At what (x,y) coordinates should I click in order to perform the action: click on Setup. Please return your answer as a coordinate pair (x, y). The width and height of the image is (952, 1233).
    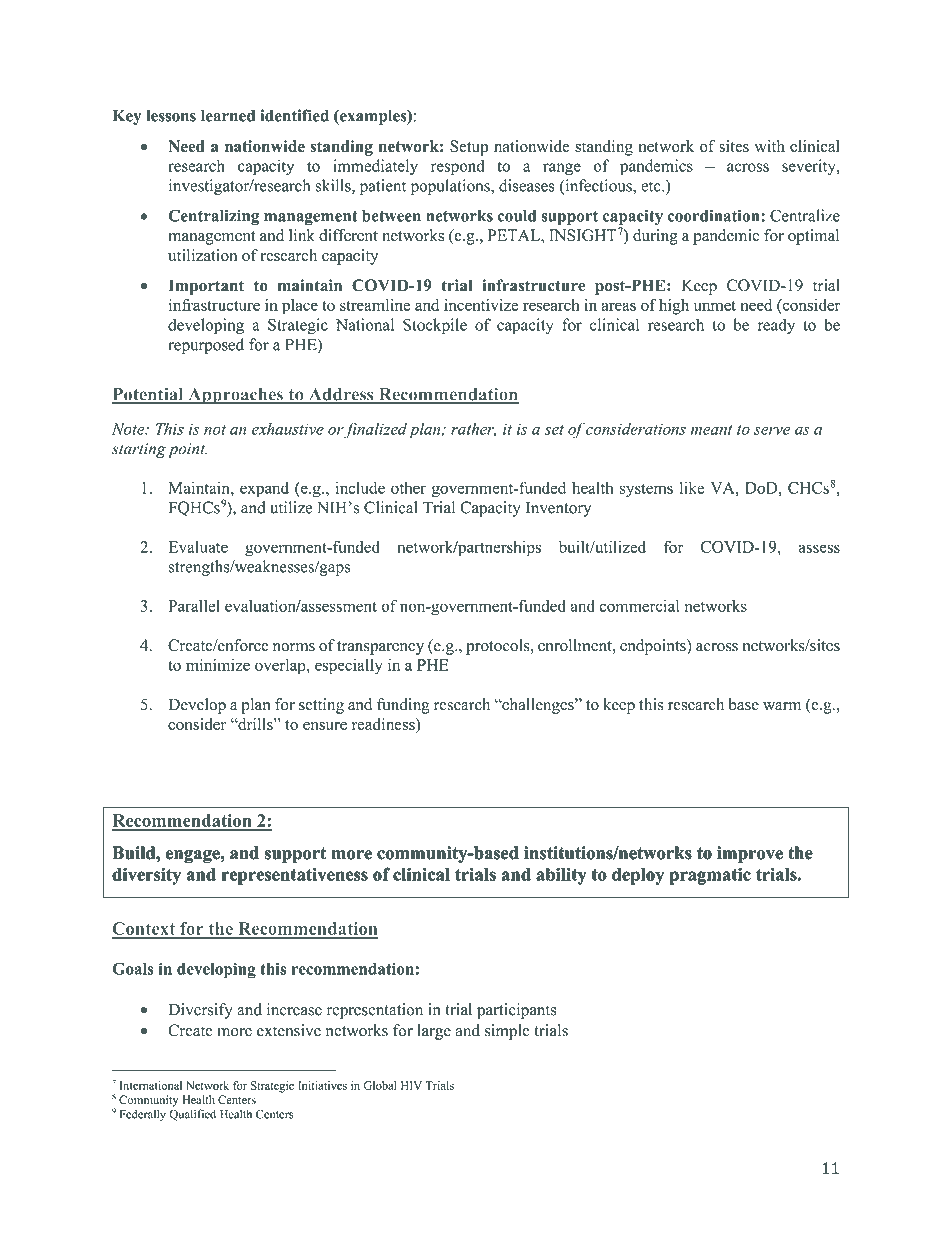
    Looking at the image, I should click on (469, 148).
